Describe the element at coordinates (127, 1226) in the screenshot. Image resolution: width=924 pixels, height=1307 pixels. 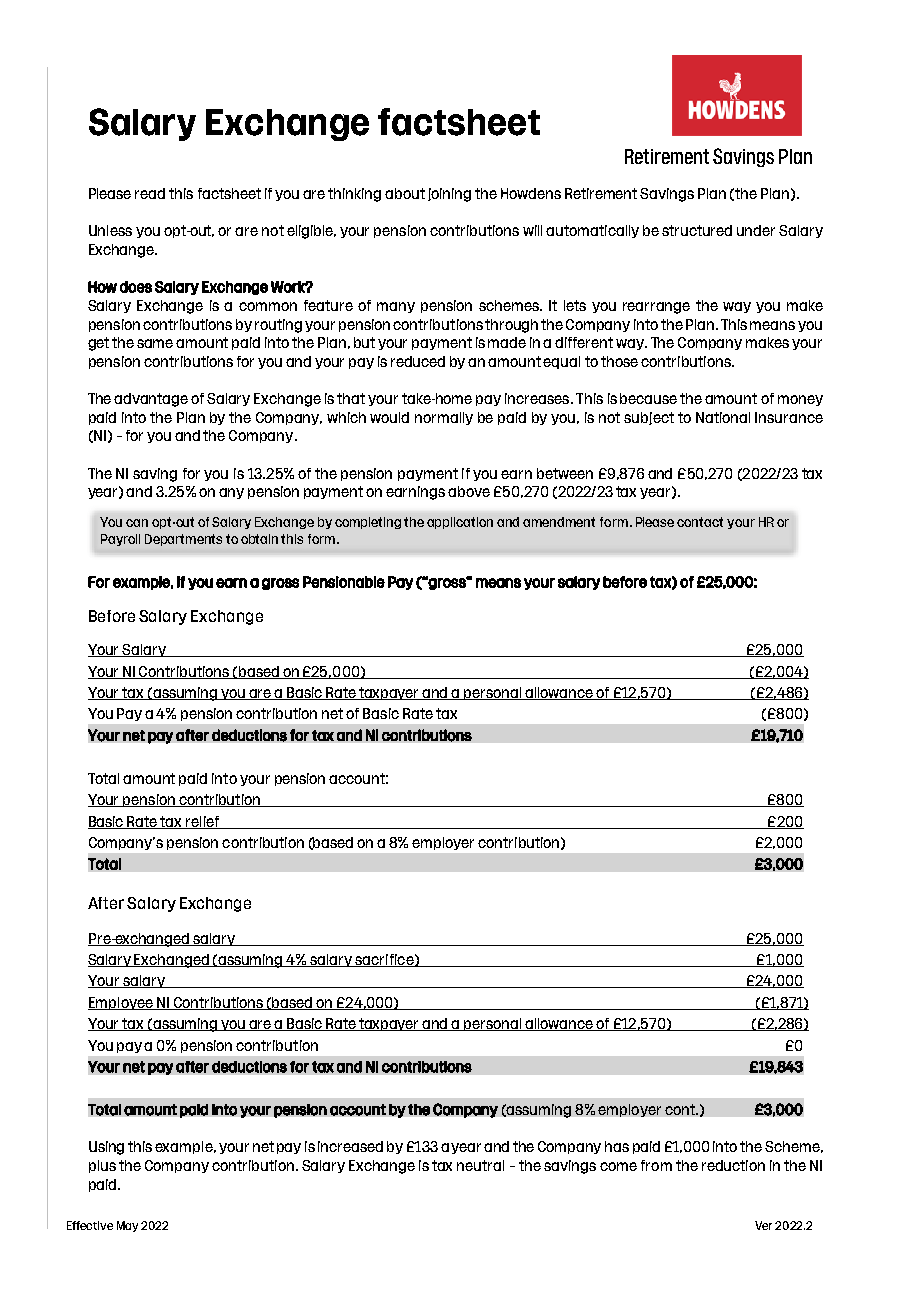
I see `May` at that location.
